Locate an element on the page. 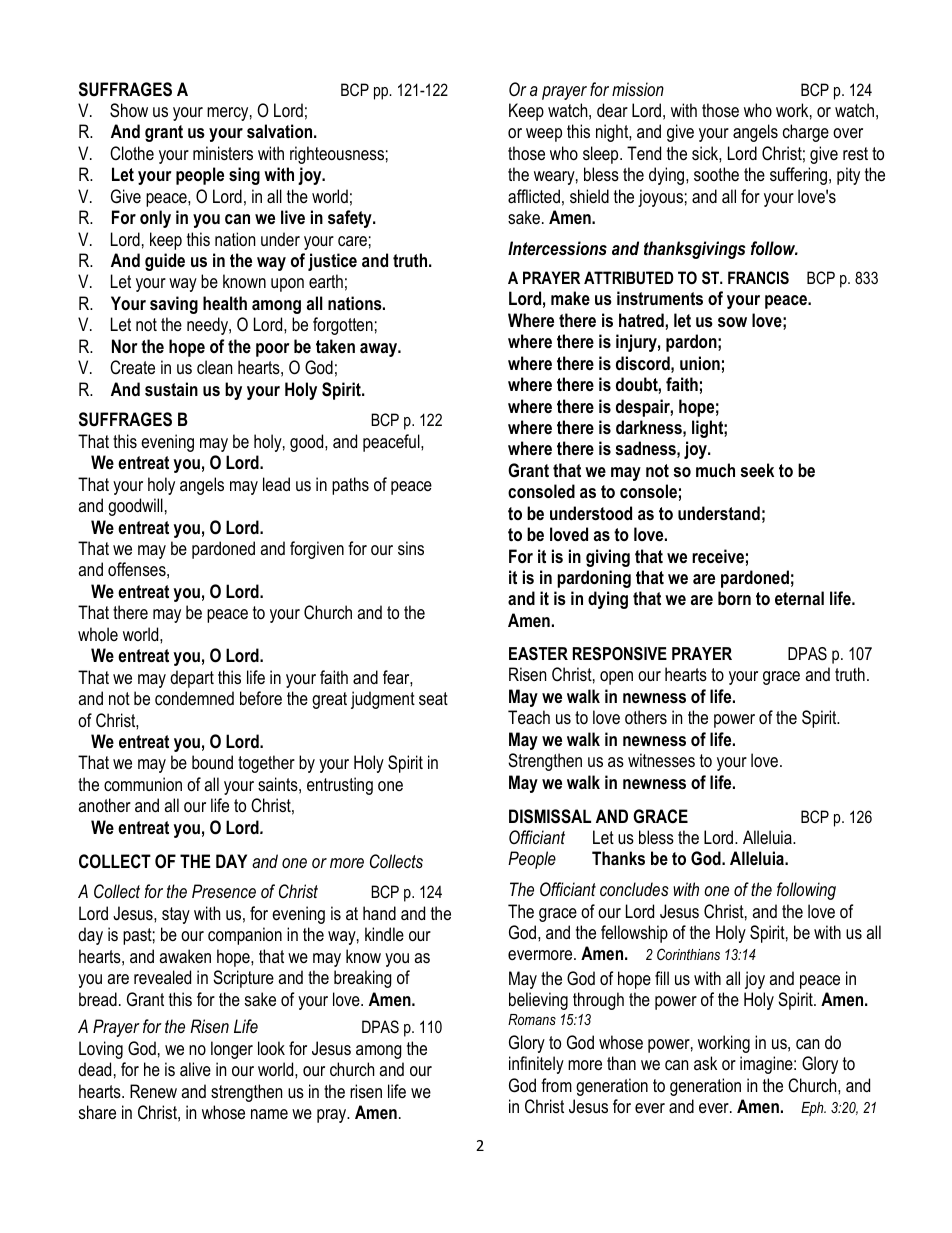 The height and width of the image is (1233, 952). whole is located at coordinates (98, 634).
